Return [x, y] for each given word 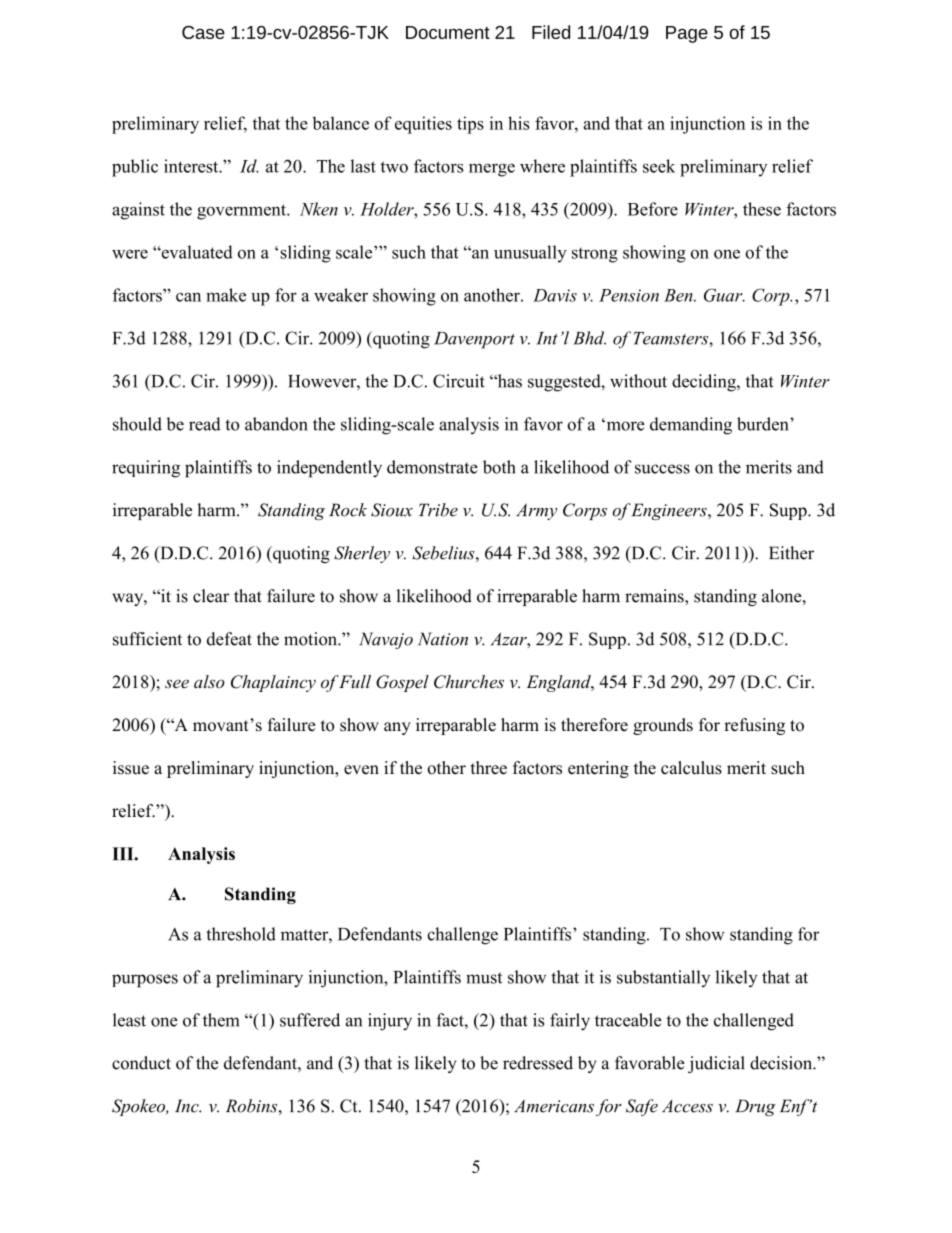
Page [687, 34]
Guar [724, 295]
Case [203, 32]
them [221, 1020]
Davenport [474, 340]
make [226, 295]
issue [131, 768]
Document [448, 32]
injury [390, 1022]
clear [211, 596]
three [489, 768]
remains [655, 597]
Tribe [438, 510]
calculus [691, 768]
